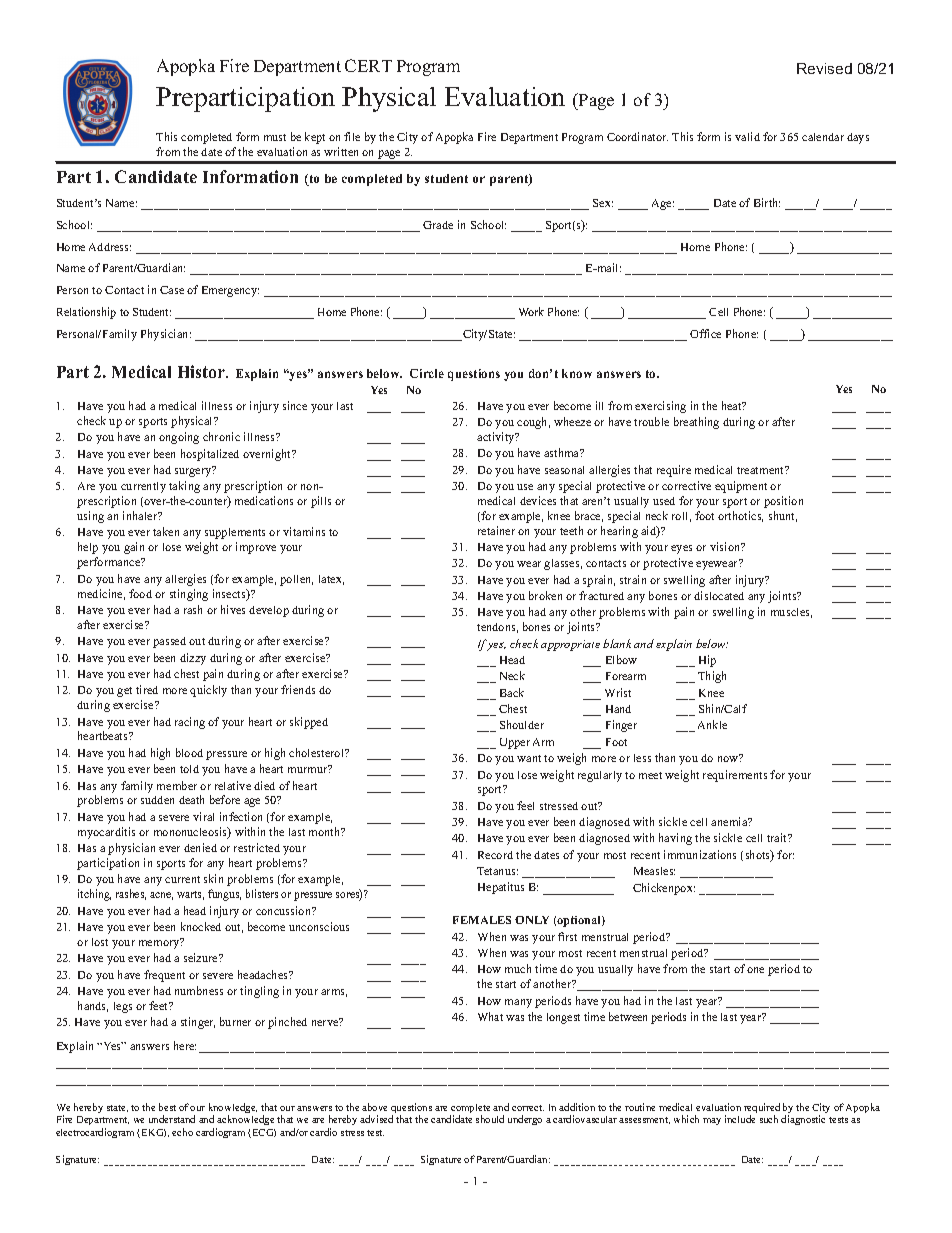  What do you see at coordinates (189, 595) in the screenshot?
I see `stinging` at bounding box center [189, 595].
